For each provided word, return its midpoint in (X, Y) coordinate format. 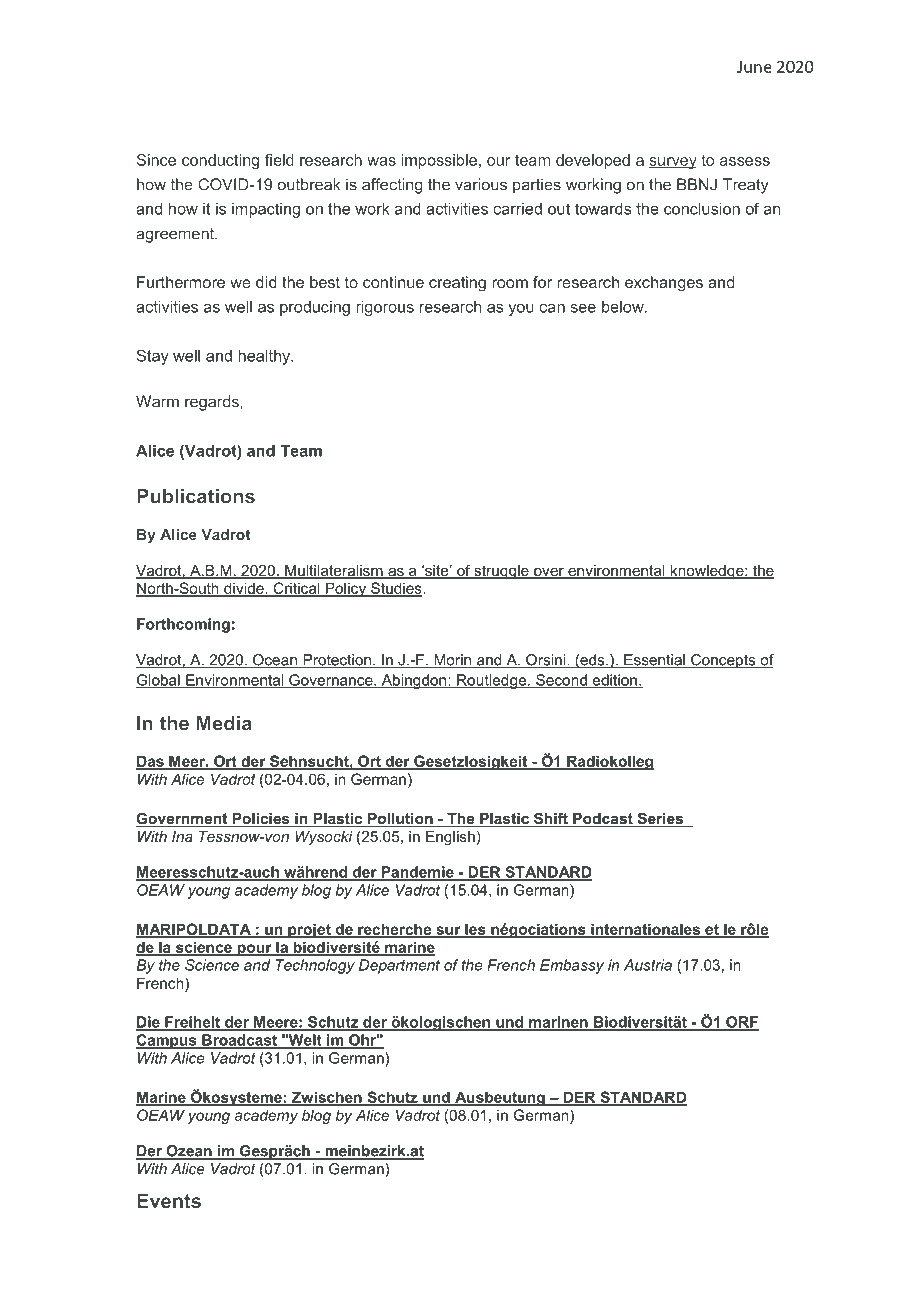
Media (224, 723)
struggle (501, 572)
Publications (196, 496)
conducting (220, 161)
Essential (654, 661)
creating (457, 284)
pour (254, 950)
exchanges (664, 284)
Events (169, 1200)
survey (673, 163)
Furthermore (181, 282)
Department (399, 966)
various (481, 184)
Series (660, 819)
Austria (648, 965)
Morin (453, 661)
